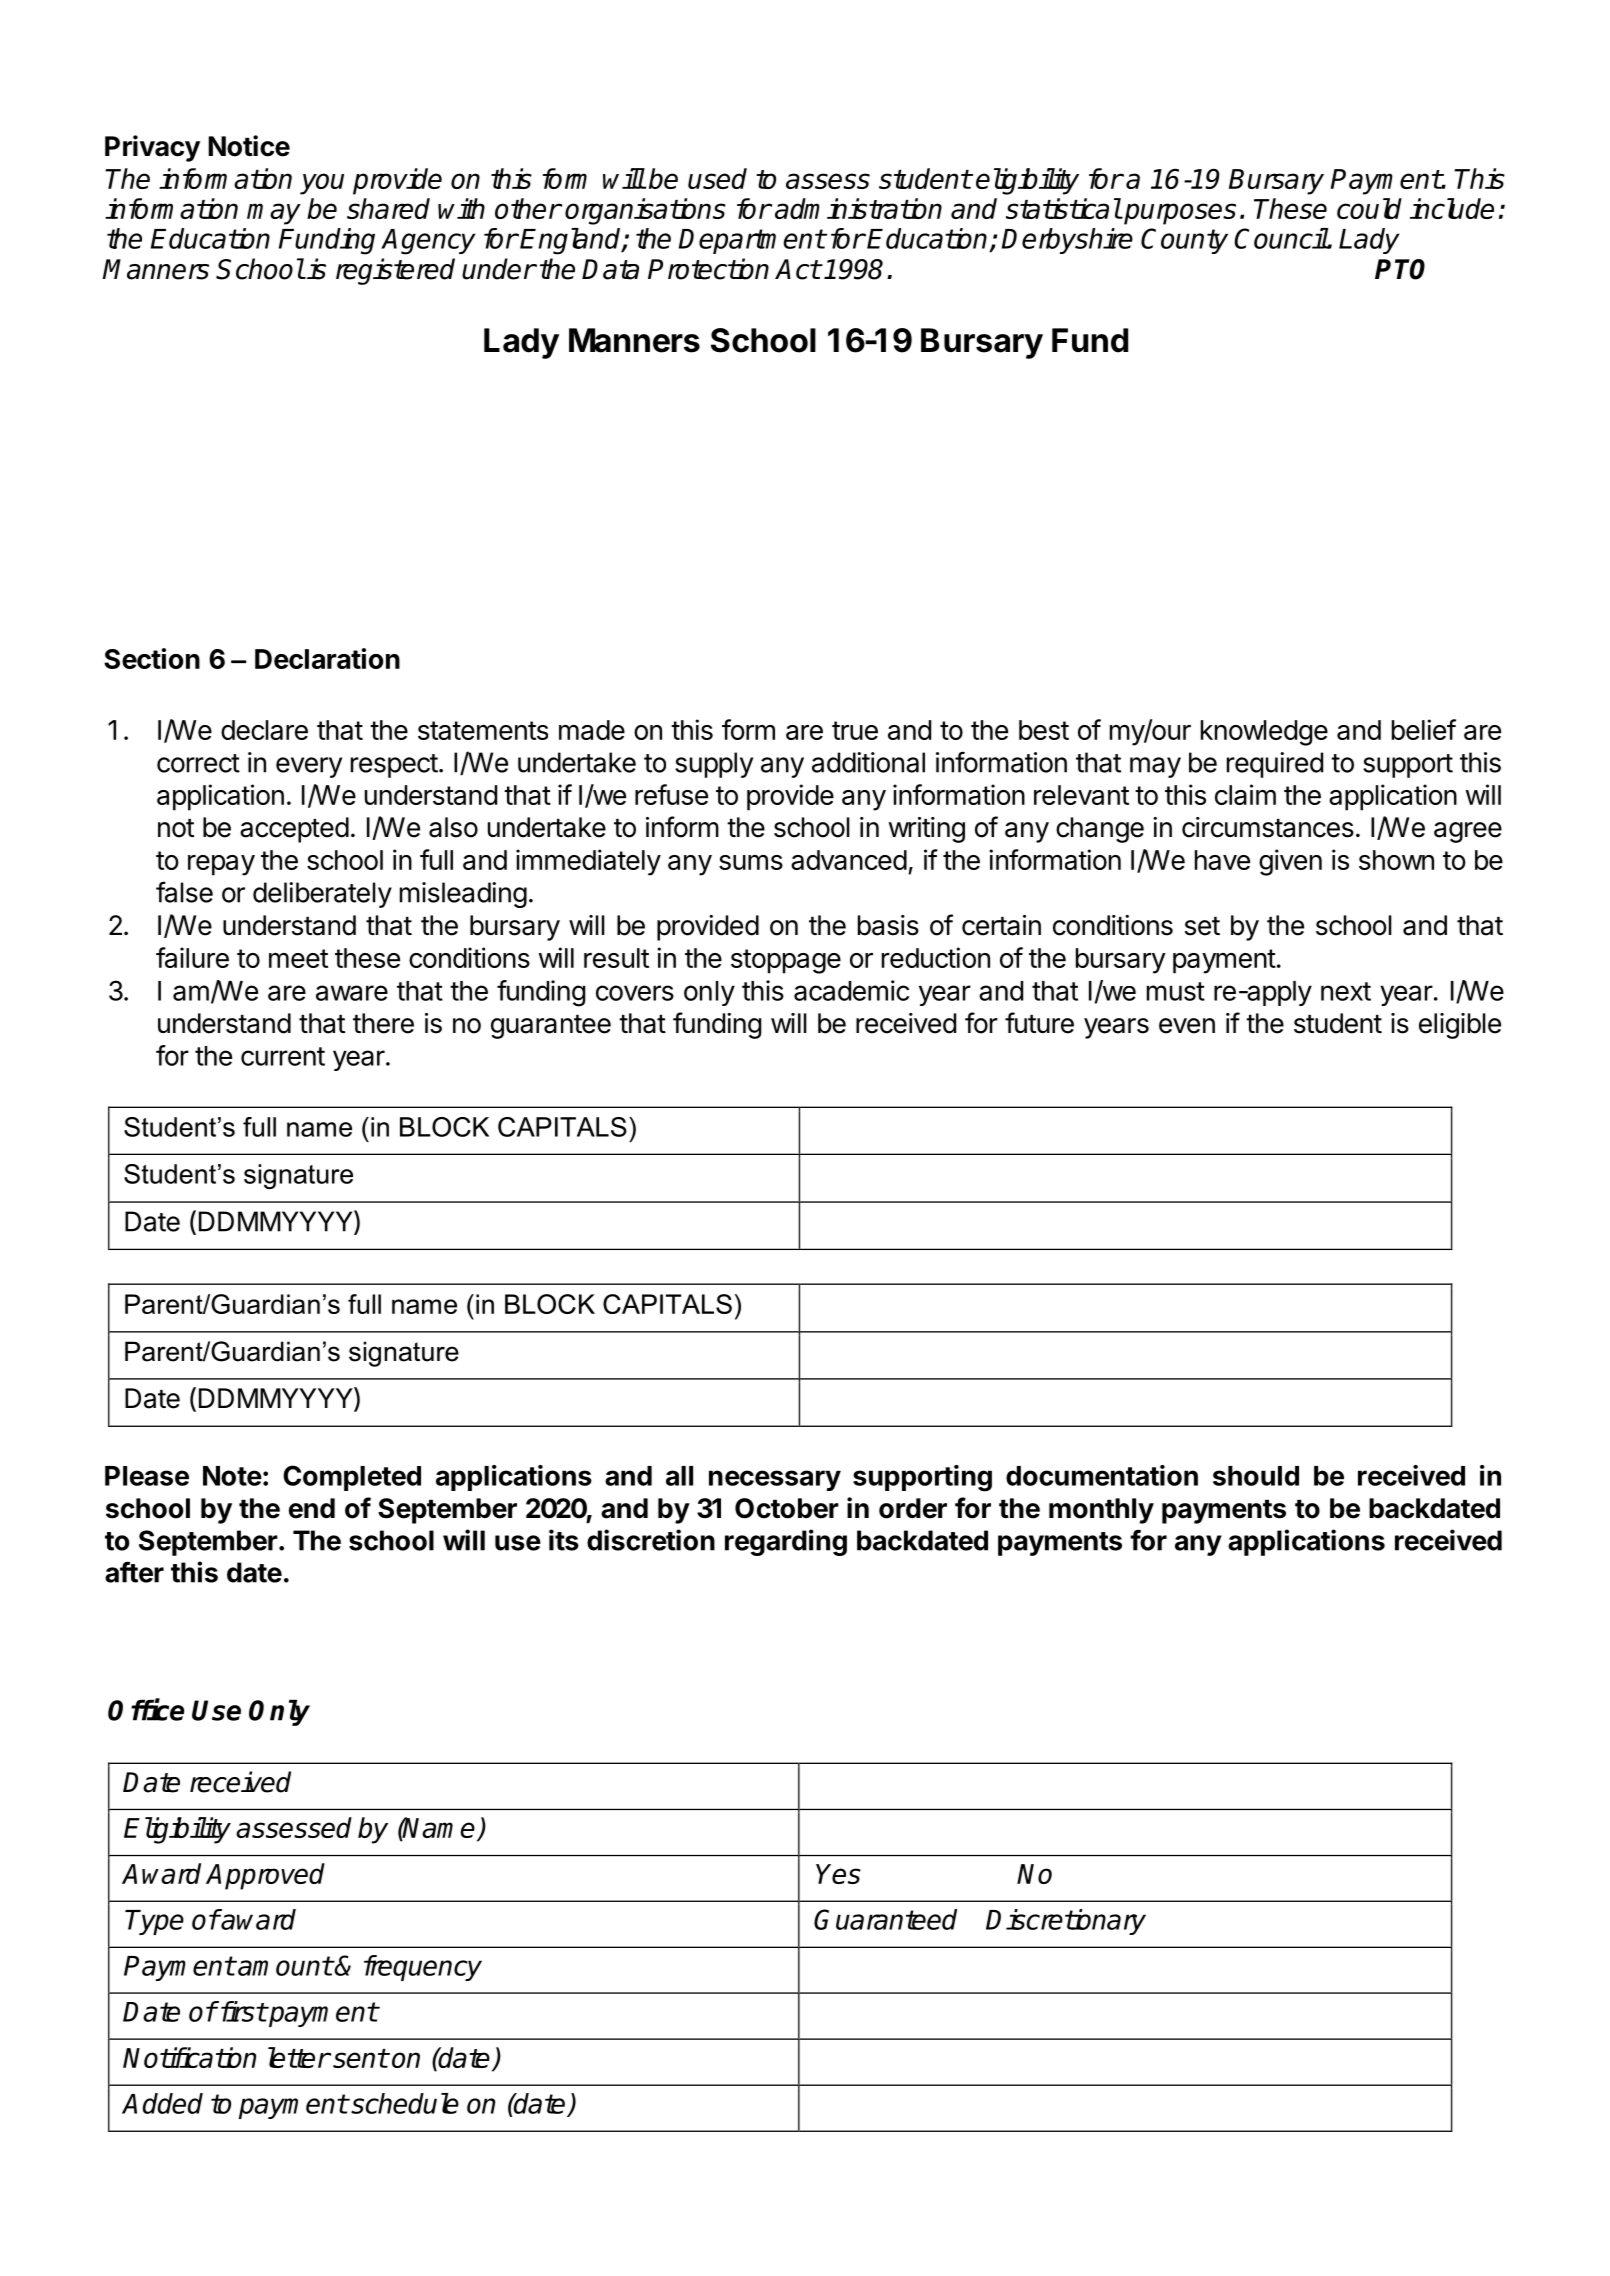 The height and width of the screenshot is (2276, 1610). What do you see at coordinates (858, 208) in the screenshot?
I see `administration` at bounding box center [858, 208].
